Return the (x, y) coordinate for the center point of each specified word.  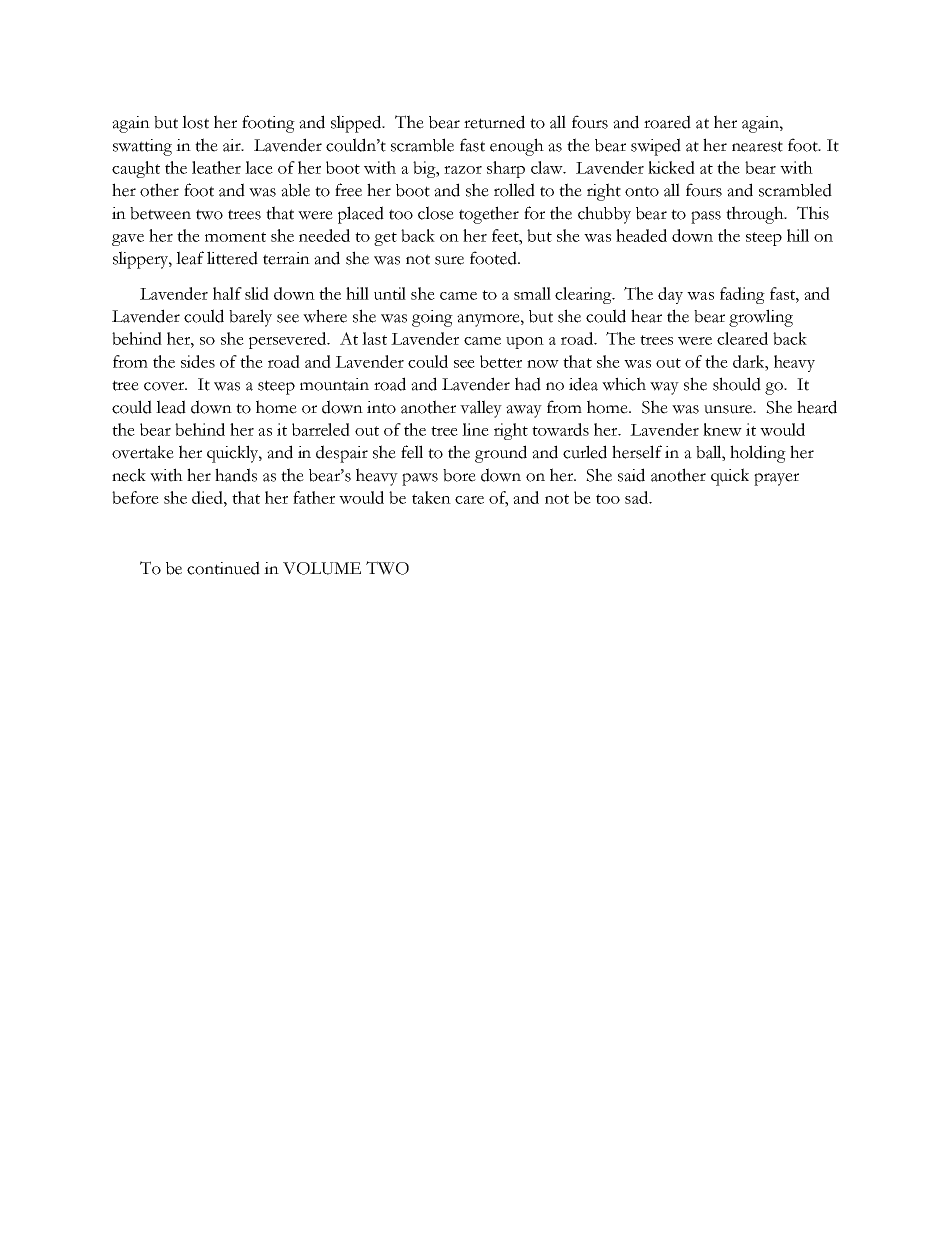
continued (223, 568)
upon (525, 343)
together (489, 215)
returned (494, 122)
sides (198, 361)
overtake (143, 452)
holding (758, 454)
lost (195, 122)
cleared (742, 338)
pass (706, 217)
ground (501, 454)
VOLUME (322, 568)
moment (235, 237)
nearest (757, 146)
